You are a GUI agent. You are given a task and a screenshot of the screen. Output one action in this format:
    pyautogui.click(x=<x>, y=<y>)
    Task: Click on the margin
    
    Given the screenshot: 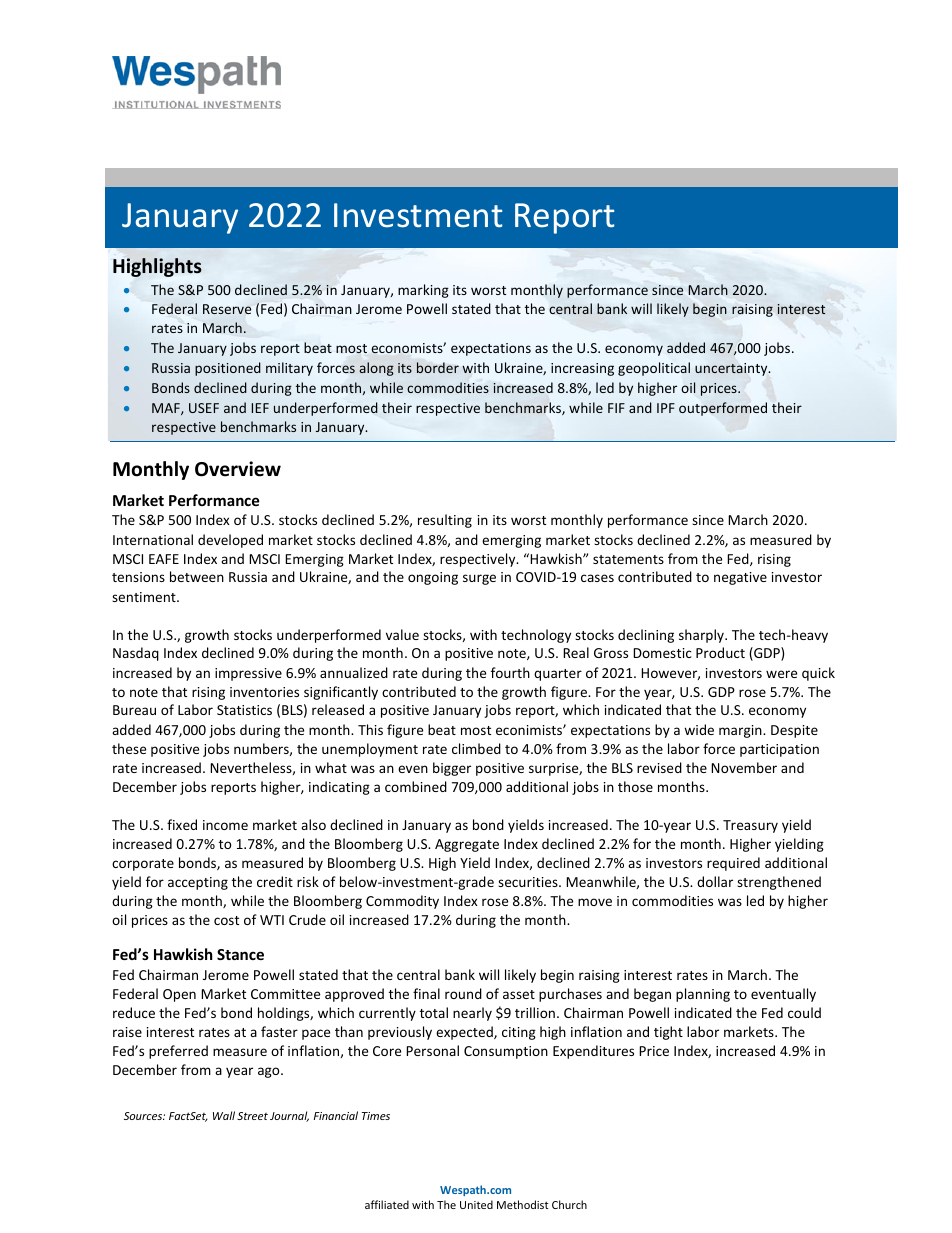 What is the action you would take?
    pyautogui.click(x=741, y=731)
